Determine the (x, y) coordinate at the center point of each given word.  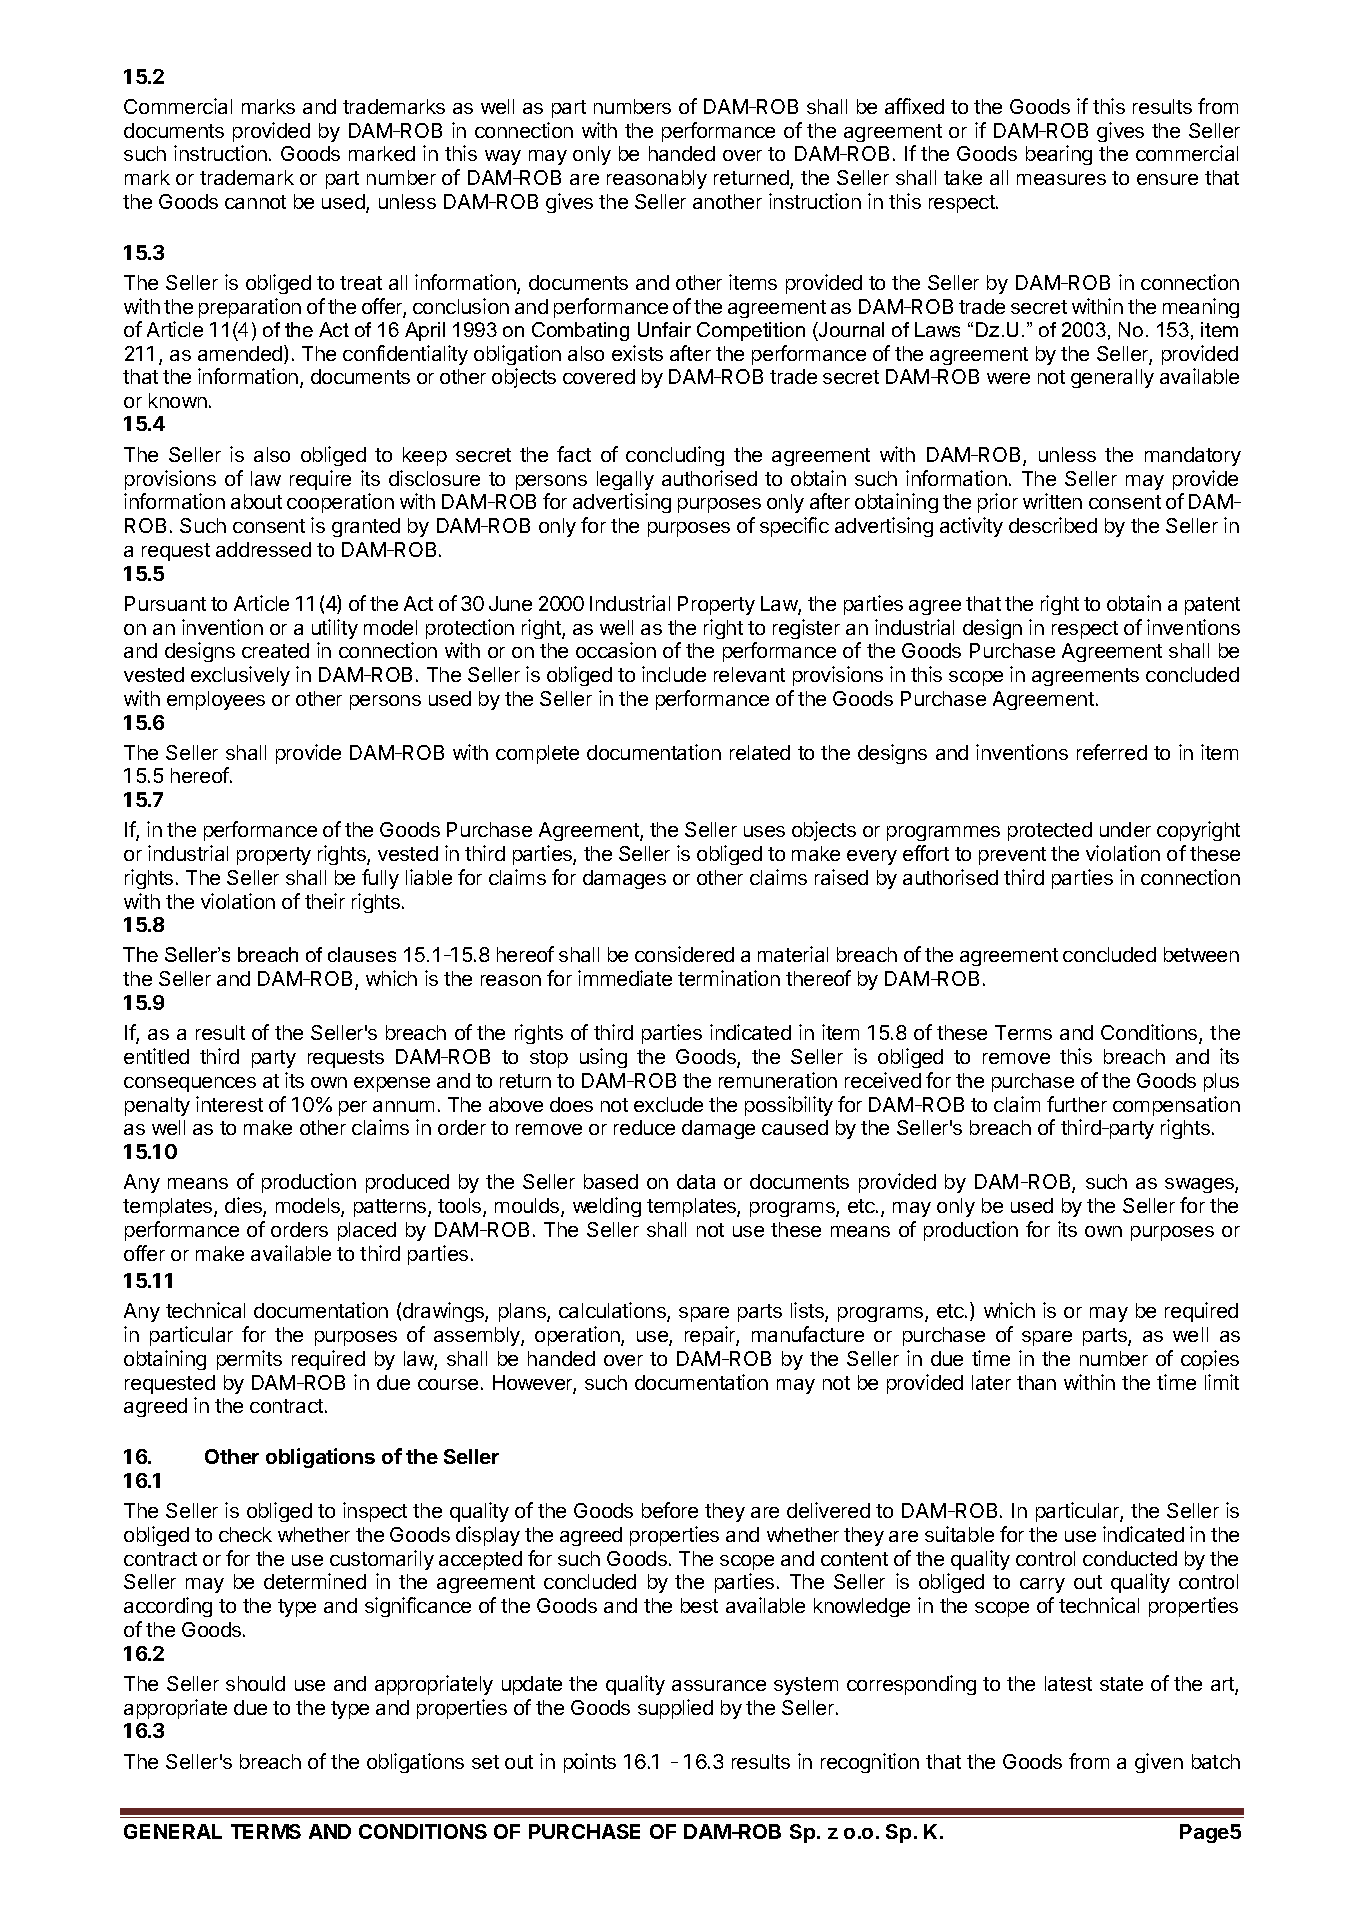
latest (1068, 1683)
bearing (1059, 155)
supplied (675, 1709)
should (255, 1683)
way (503, 157)
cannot (255, 202)
